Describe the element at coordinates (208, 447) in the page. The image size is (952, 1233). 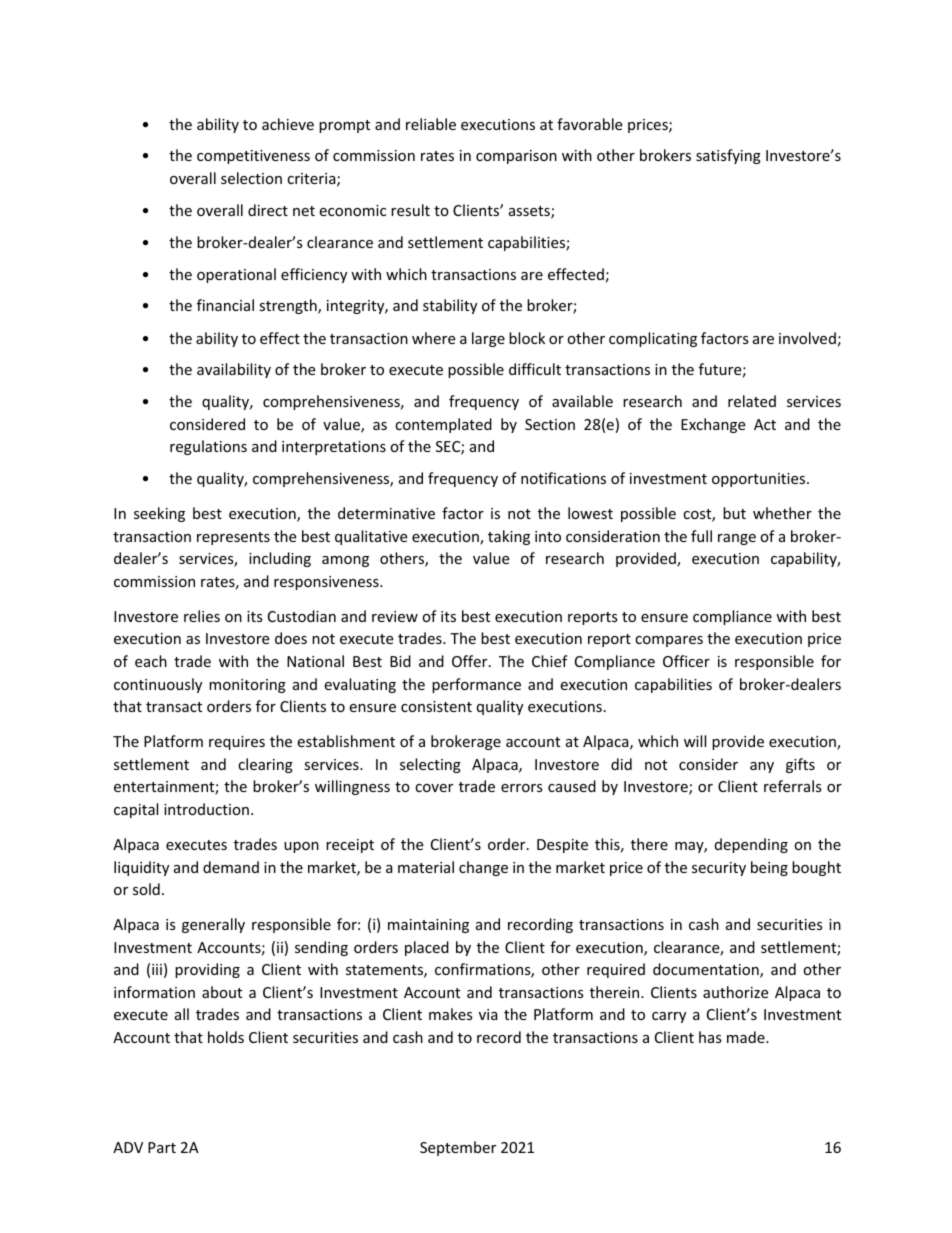
I see `regulations` at that location.
